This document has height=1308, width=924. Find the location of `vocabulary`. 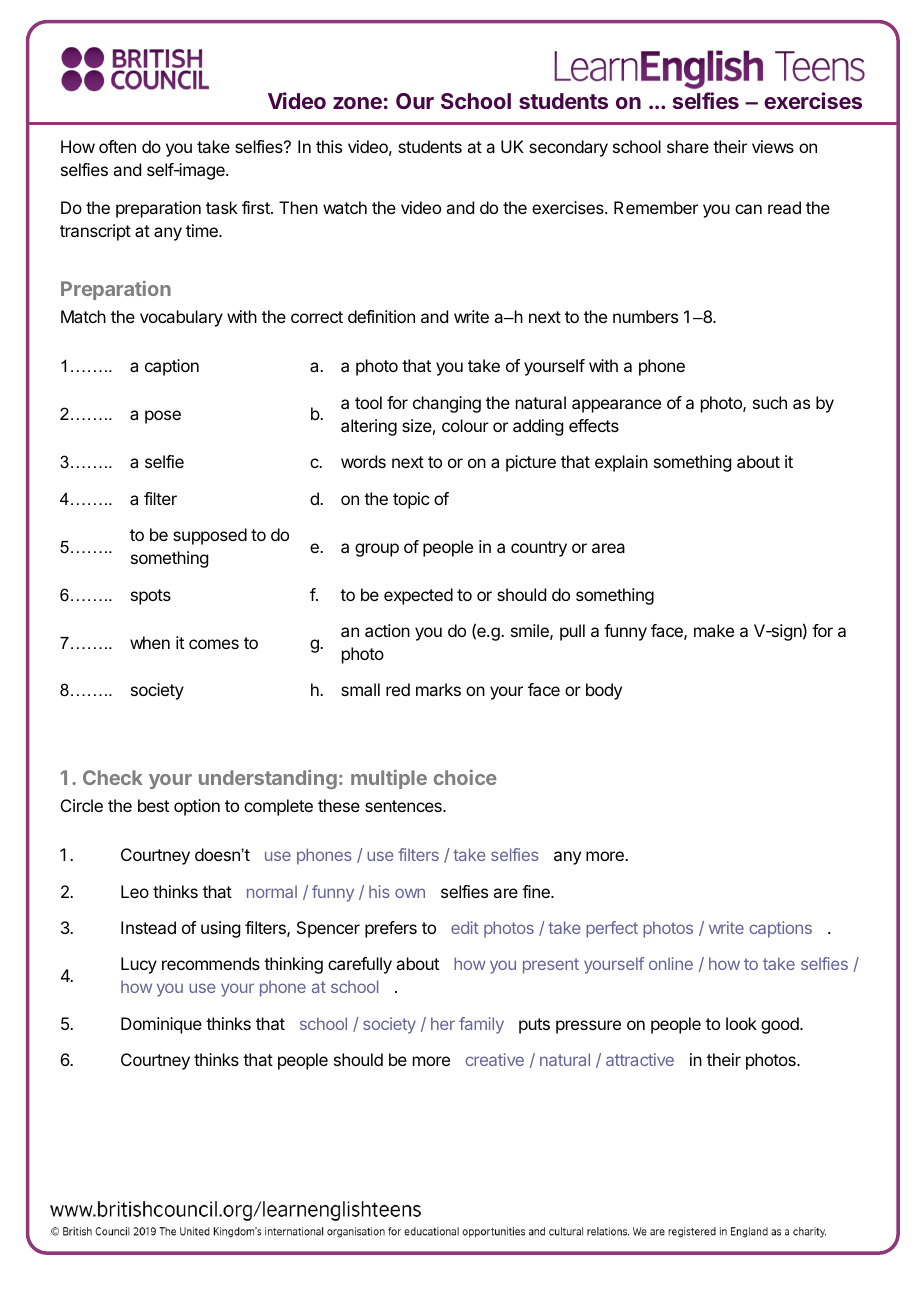

vocabulary is located at coordinates (181, 318).
